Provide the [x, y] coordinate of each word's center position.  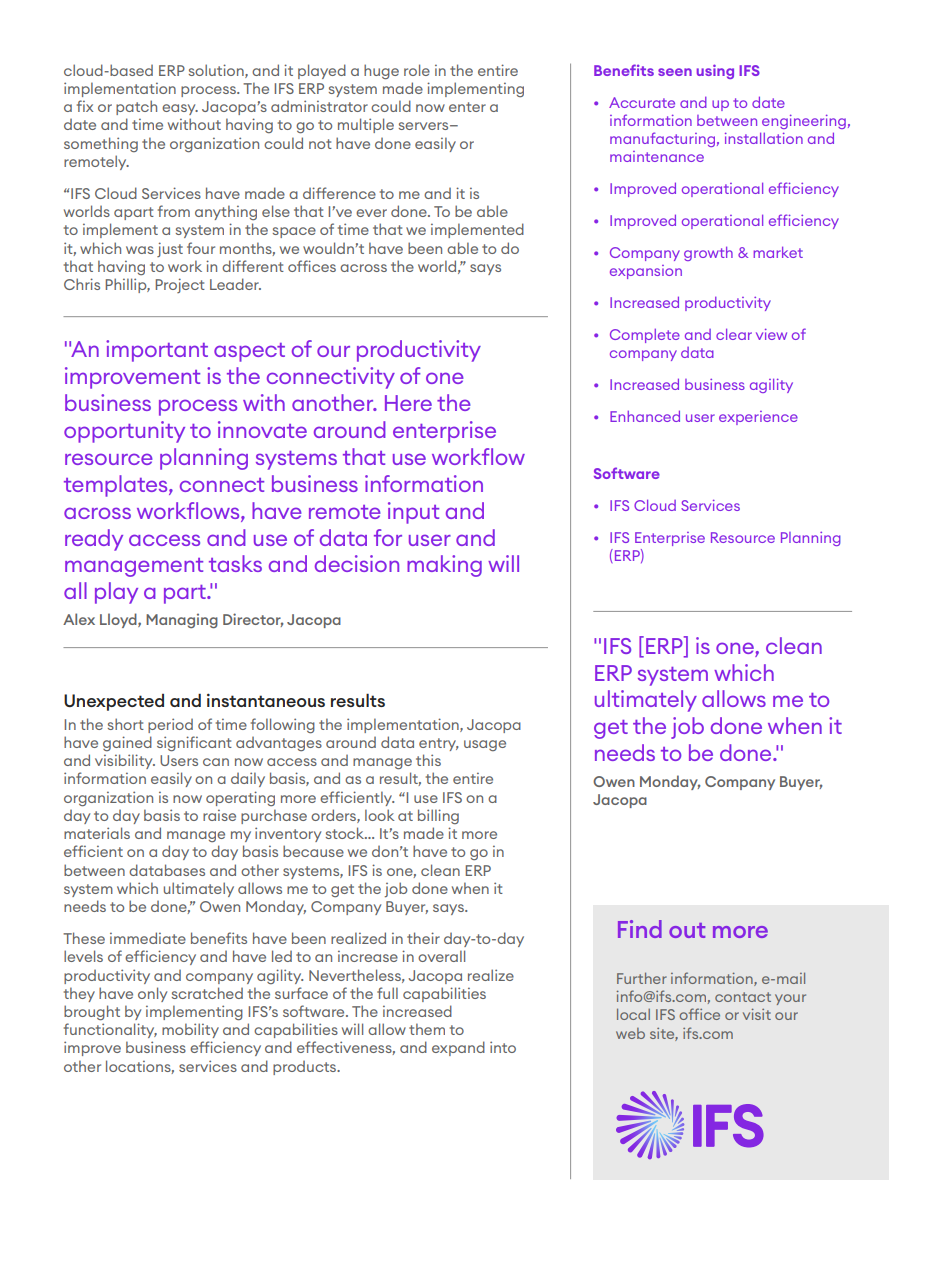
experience [758, 418]
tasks [235, 563]
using [715, 71]
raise [219, 815]
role [417, 70]
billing [438, 816]
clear [734, 334]
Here [408, 403]
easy [180, 109]
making [444, 566]
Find [640, 929]
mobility [190, 1030]
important [157, 351]
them [427, 1029]
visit [757, 1014]
